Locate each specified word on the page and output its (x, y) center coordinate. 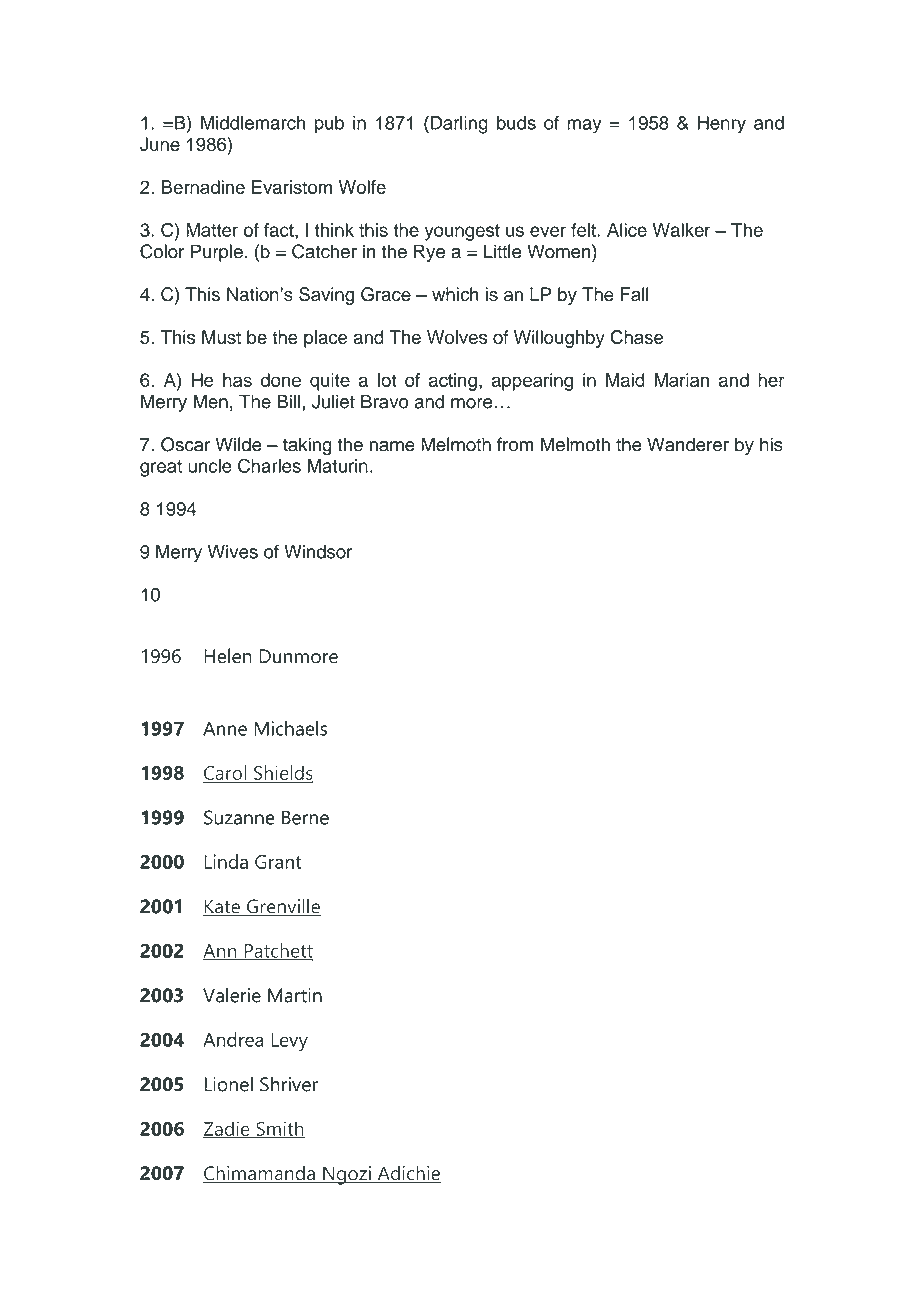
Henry (721, 125)
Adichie (408, 1174)
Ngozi (347, 1175)
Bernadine (203, 187)
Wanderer (688, 444)
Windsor (318, 552)
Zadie (227, 1129)
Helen (228, 656)
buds (516, 123)
